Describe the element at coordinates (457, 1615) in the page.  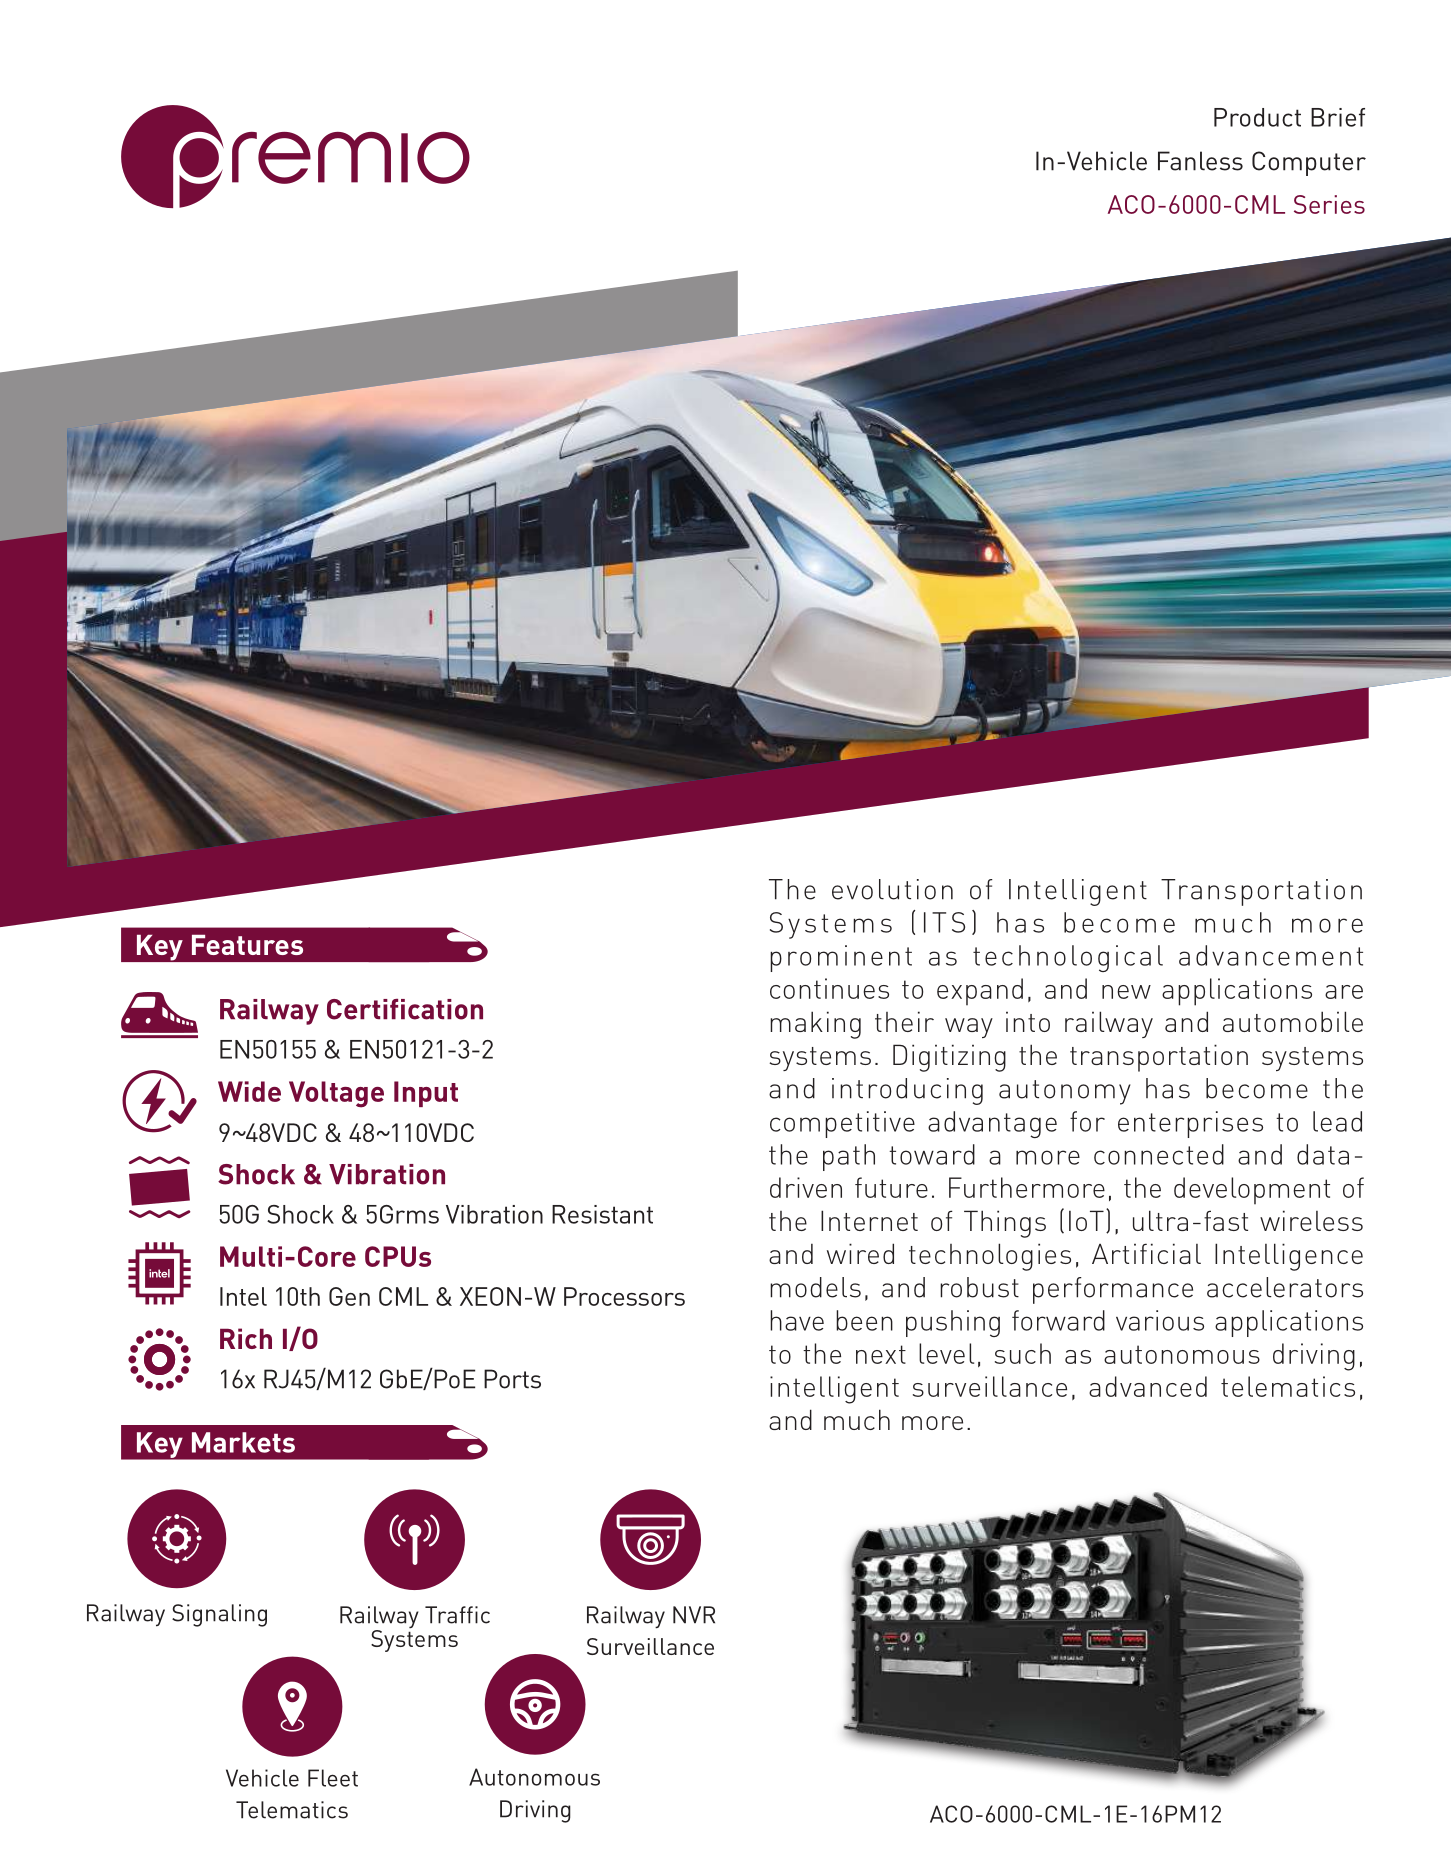
I see `Traffic` at that location.
